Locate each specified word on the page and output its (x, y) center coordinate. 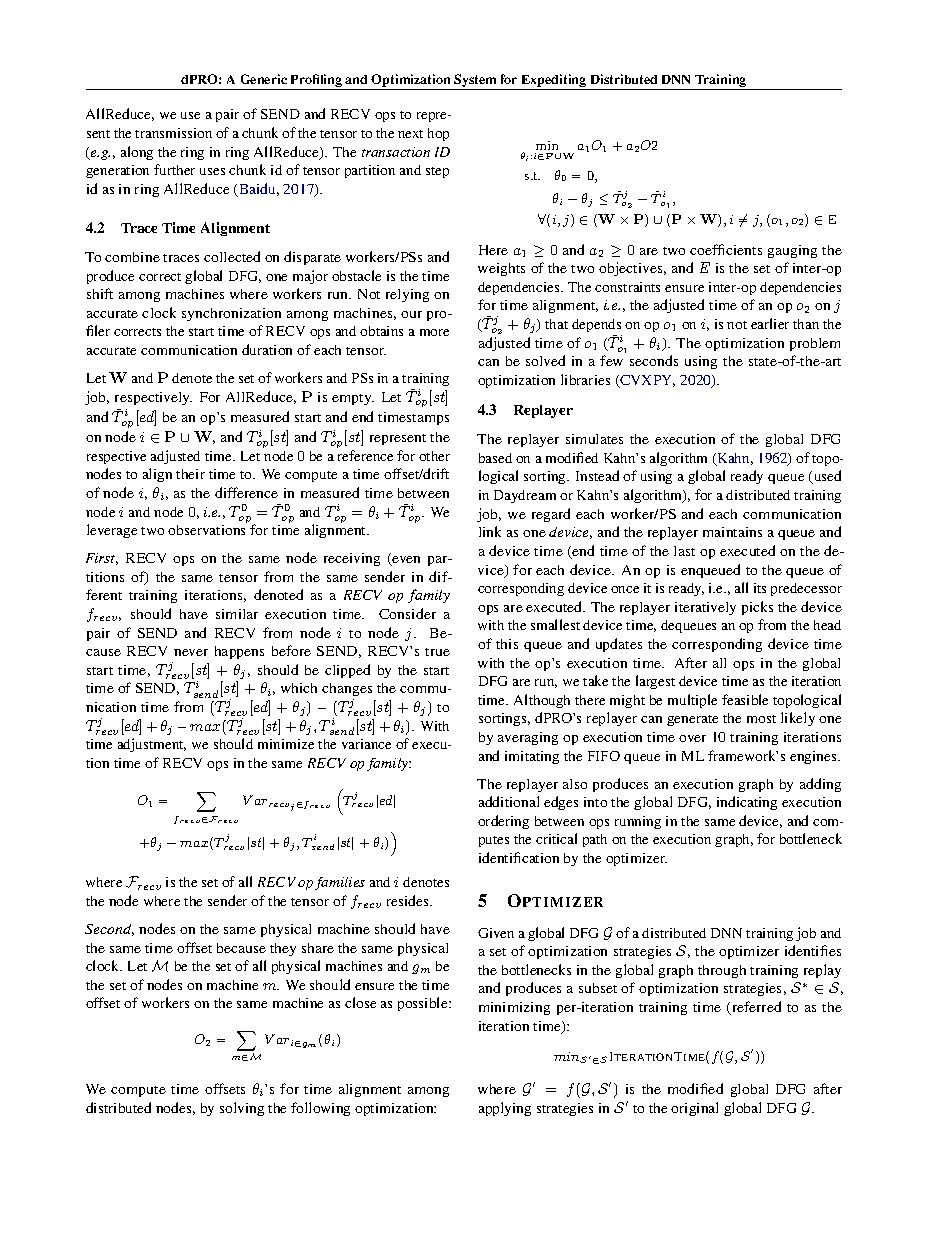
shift (100, 293)
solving (242, 1109)
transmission (173, 133)
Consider (407, 613)
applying (505, 1109)
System (475, 82)
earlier (770, 323)
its (760, 588)
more (434, 332)
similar (237, 614)
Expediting (554, 82)
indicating (747, 803)
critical (556, 838)
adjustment (152, 745)
